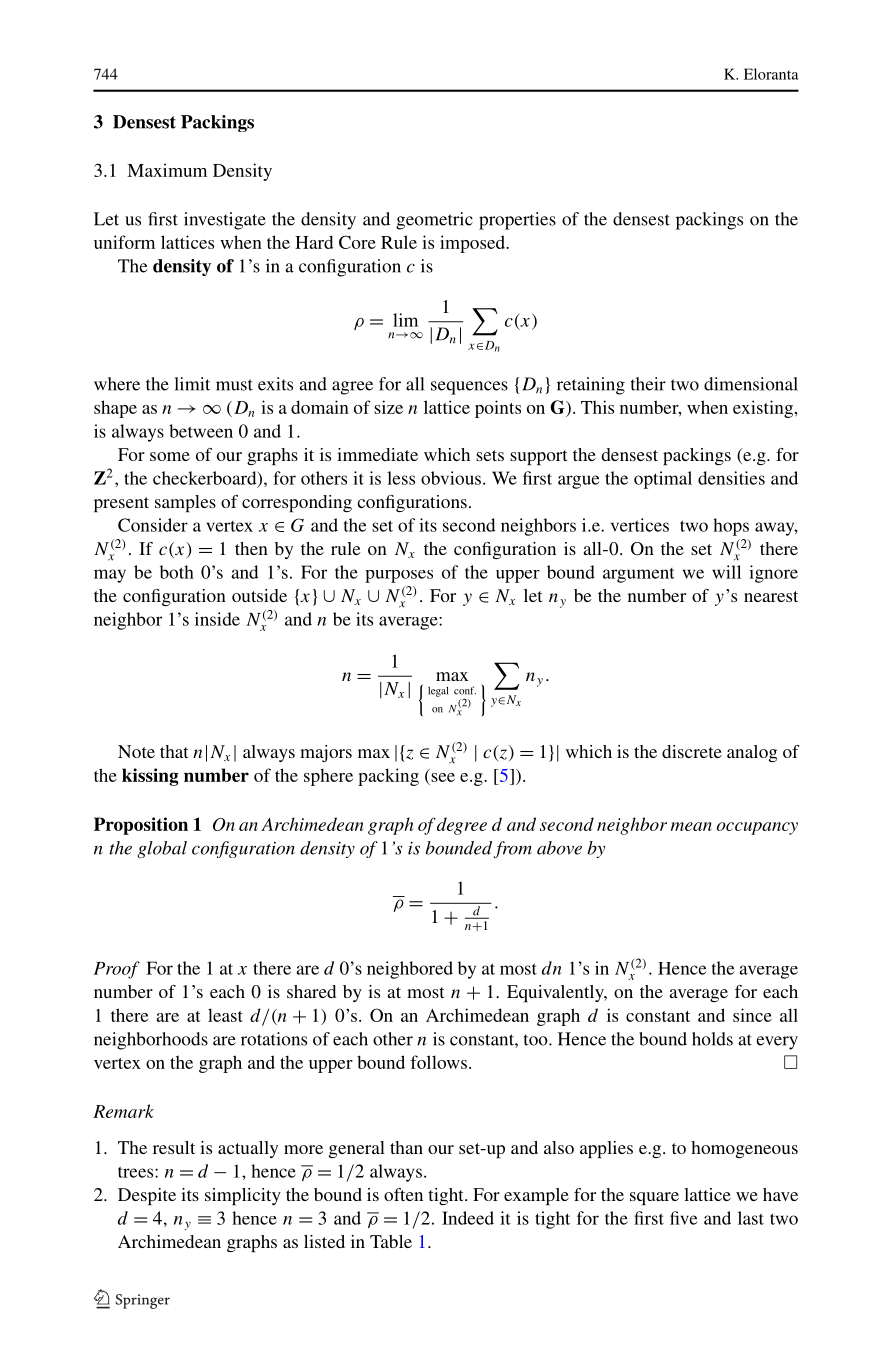 The width and height of the screenshot is (896, 1359). What do you see at coordinates (468, 1218) in the screenshot?
I see `Indeed` at bounding box center [468, 1218].
